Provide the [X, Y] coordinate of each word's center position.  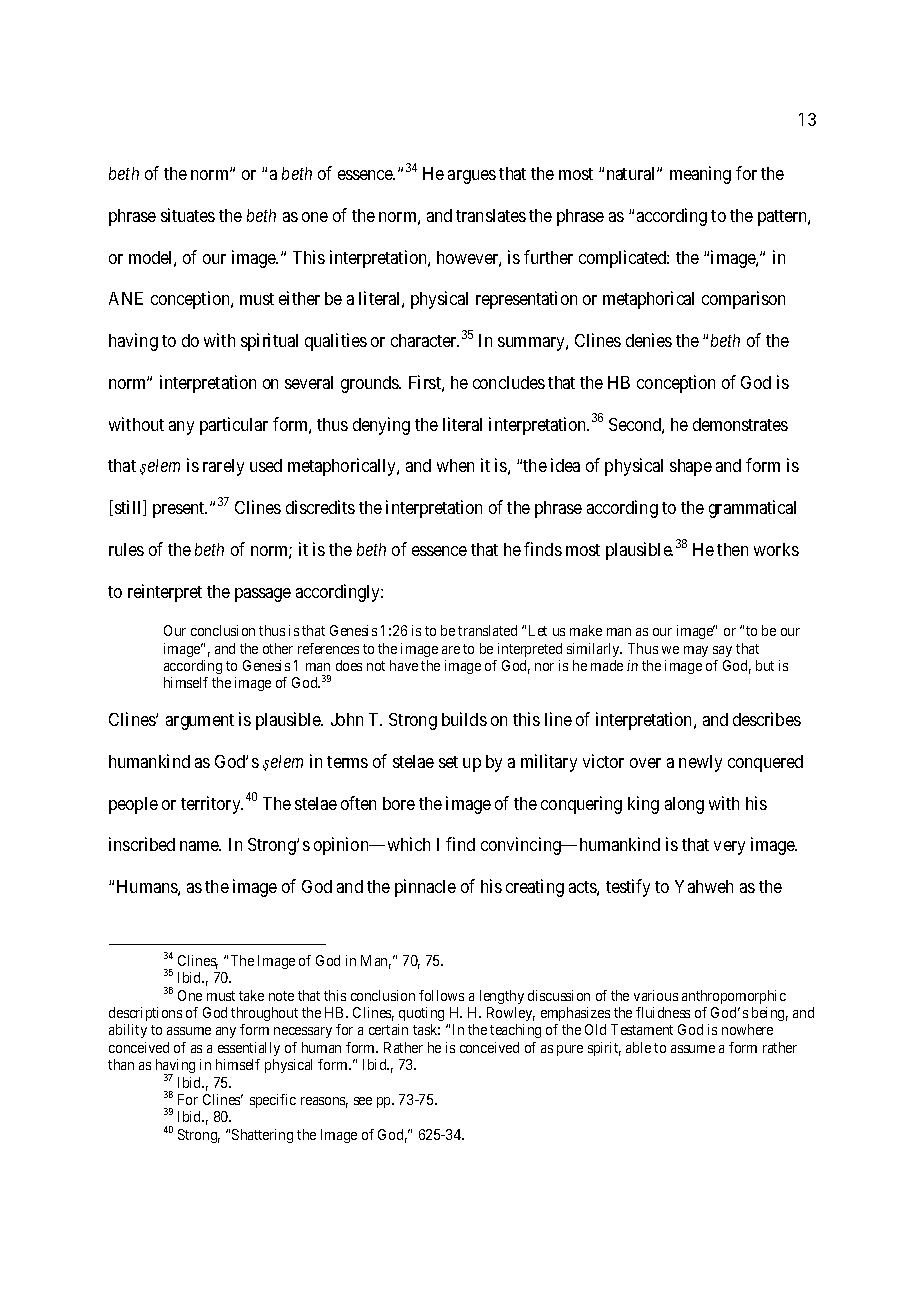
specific [273, 1101]
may [696, 651]
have [404, 665]
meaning [700, 175]
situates [188, 215]
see [363, 1101]
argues [472, 177]
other [278, 648]
